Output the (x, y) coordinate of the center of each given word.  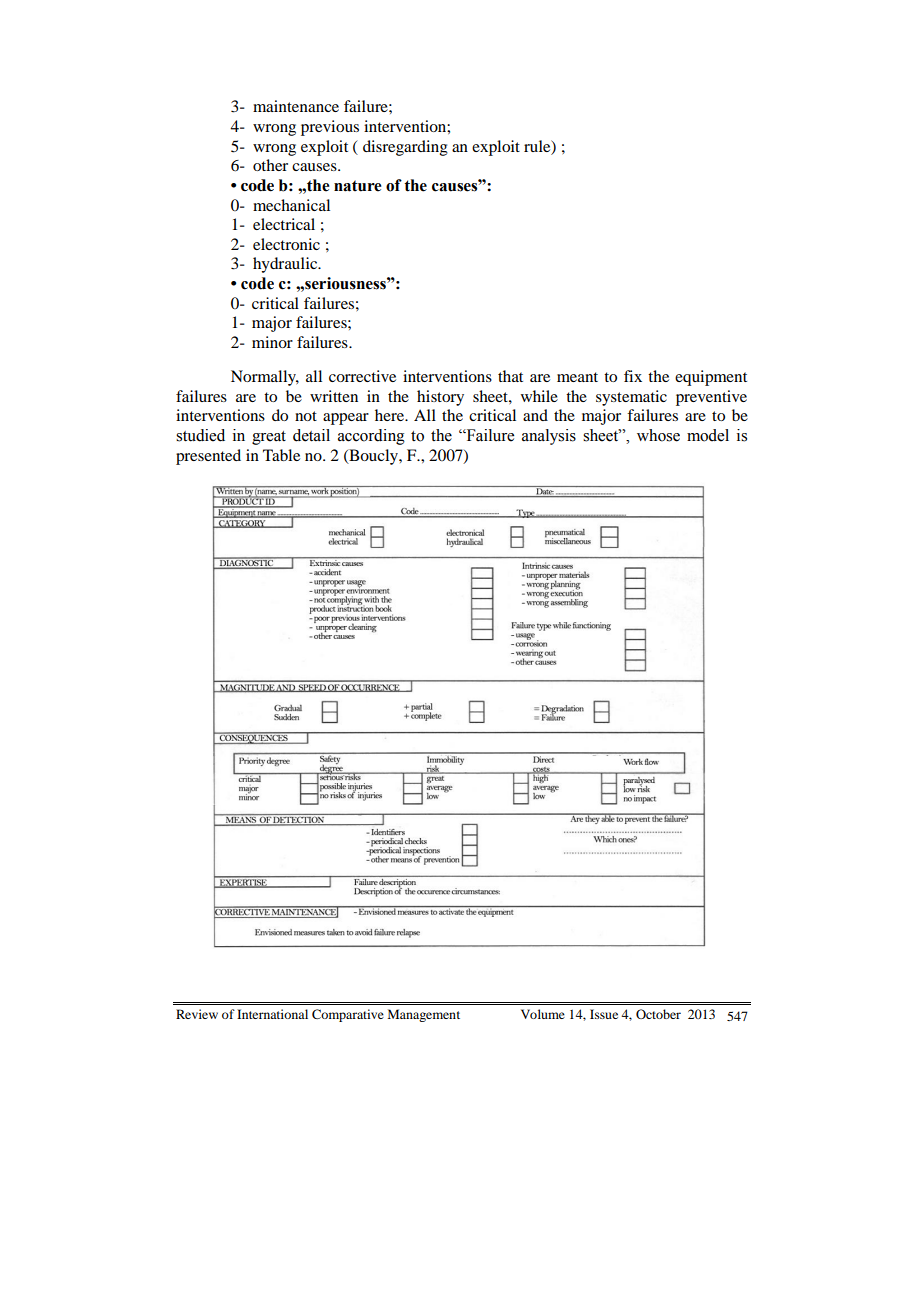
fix (633, 376)
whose (658, 435)
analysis (549, 437)
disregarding (405, 148)
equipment (711, 378)
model (708, 435)
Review (197, 1014)
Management (424, 1015)
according (371, 437)
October (658, 1014)
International (272, 1014)
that (510, 376)
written (334, 396)
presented (208, 457)
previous (330, 128)
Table (281, 455)
